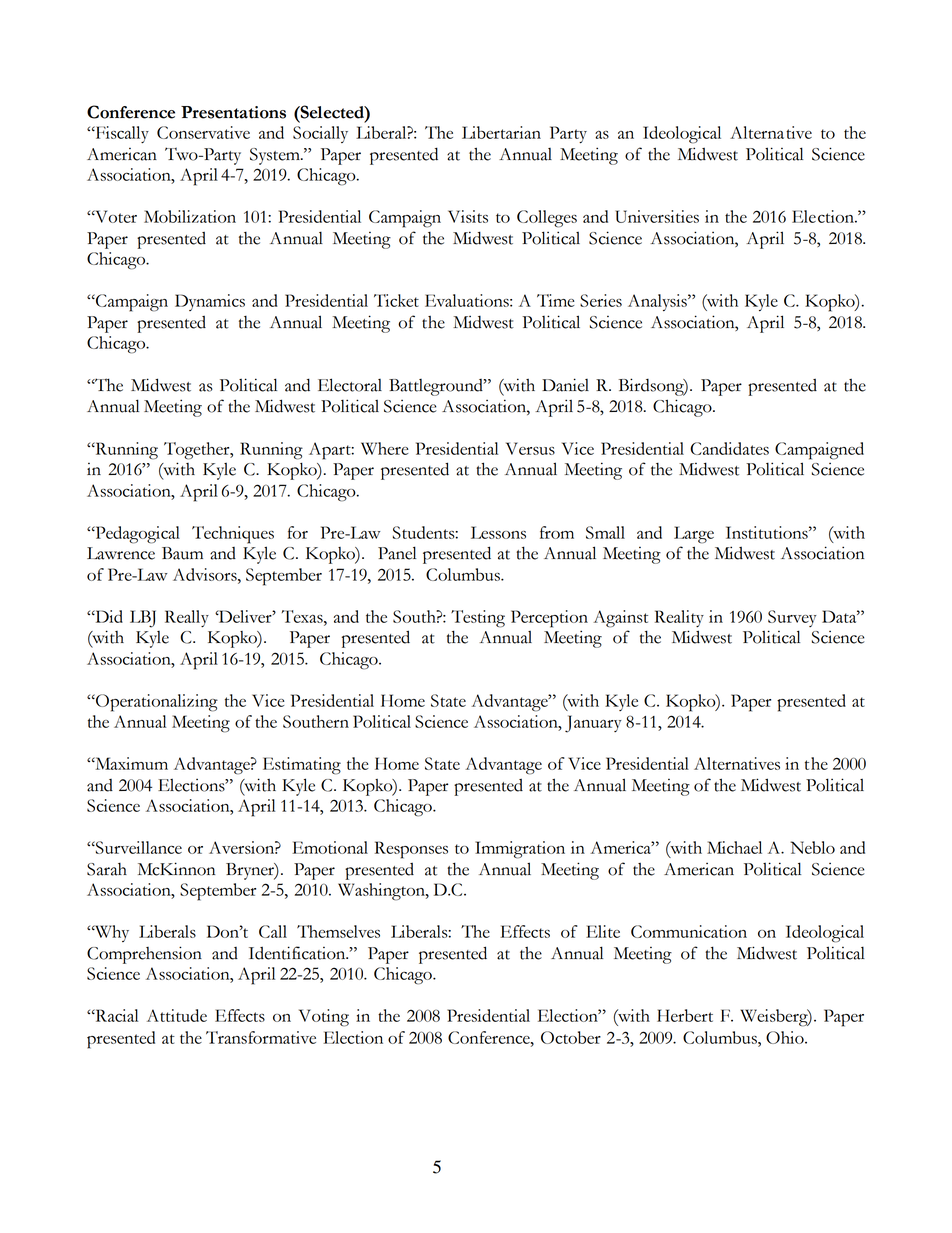 This document has height=1233, width=952. Describe the element at coordinates (203, 132) in the document. I see `Conservative` at that location.
